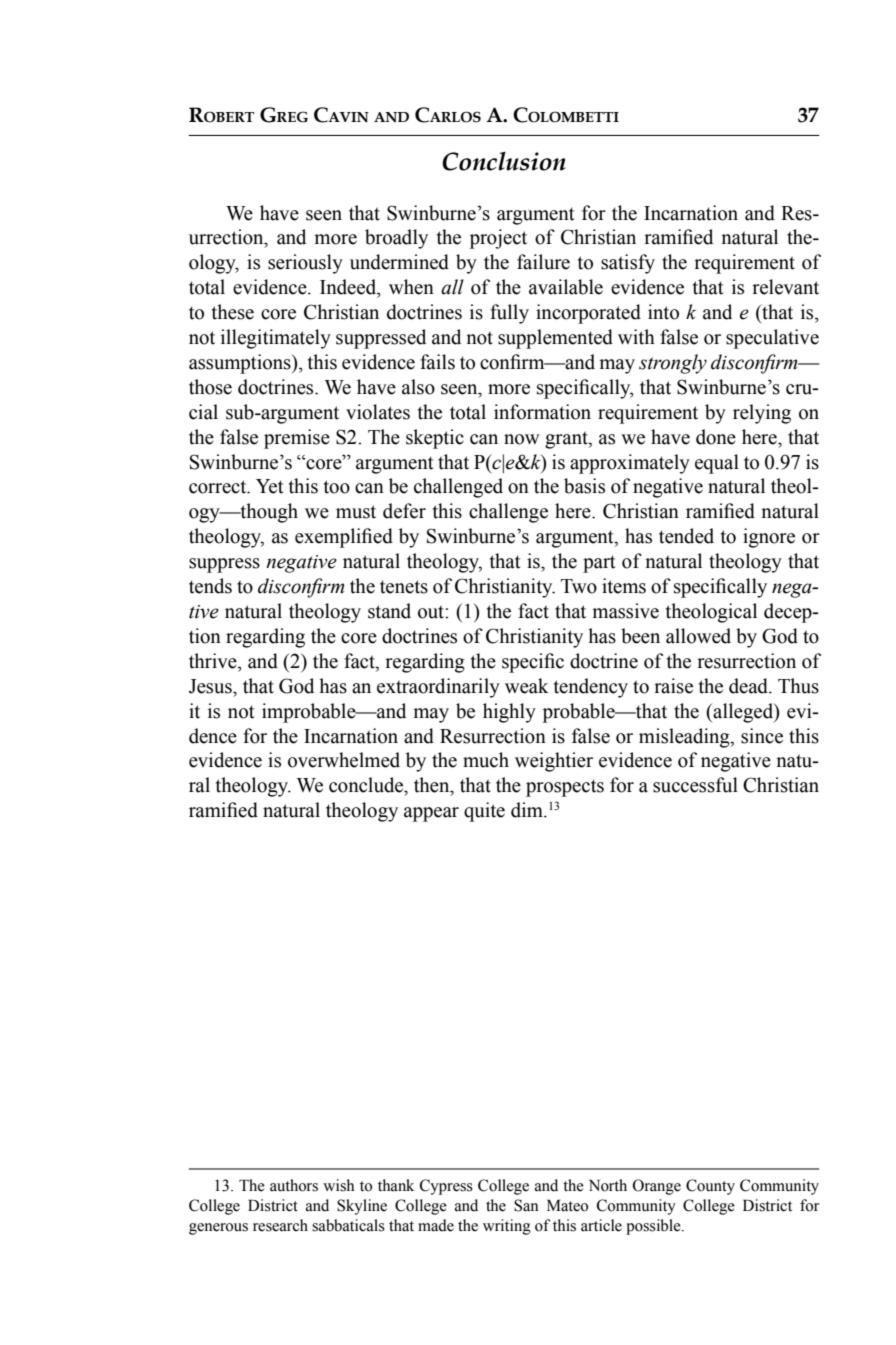  What do you see at coordinates (305, 264) in the screenshot?
I see `seriously` at bounding box center [305, 264].
